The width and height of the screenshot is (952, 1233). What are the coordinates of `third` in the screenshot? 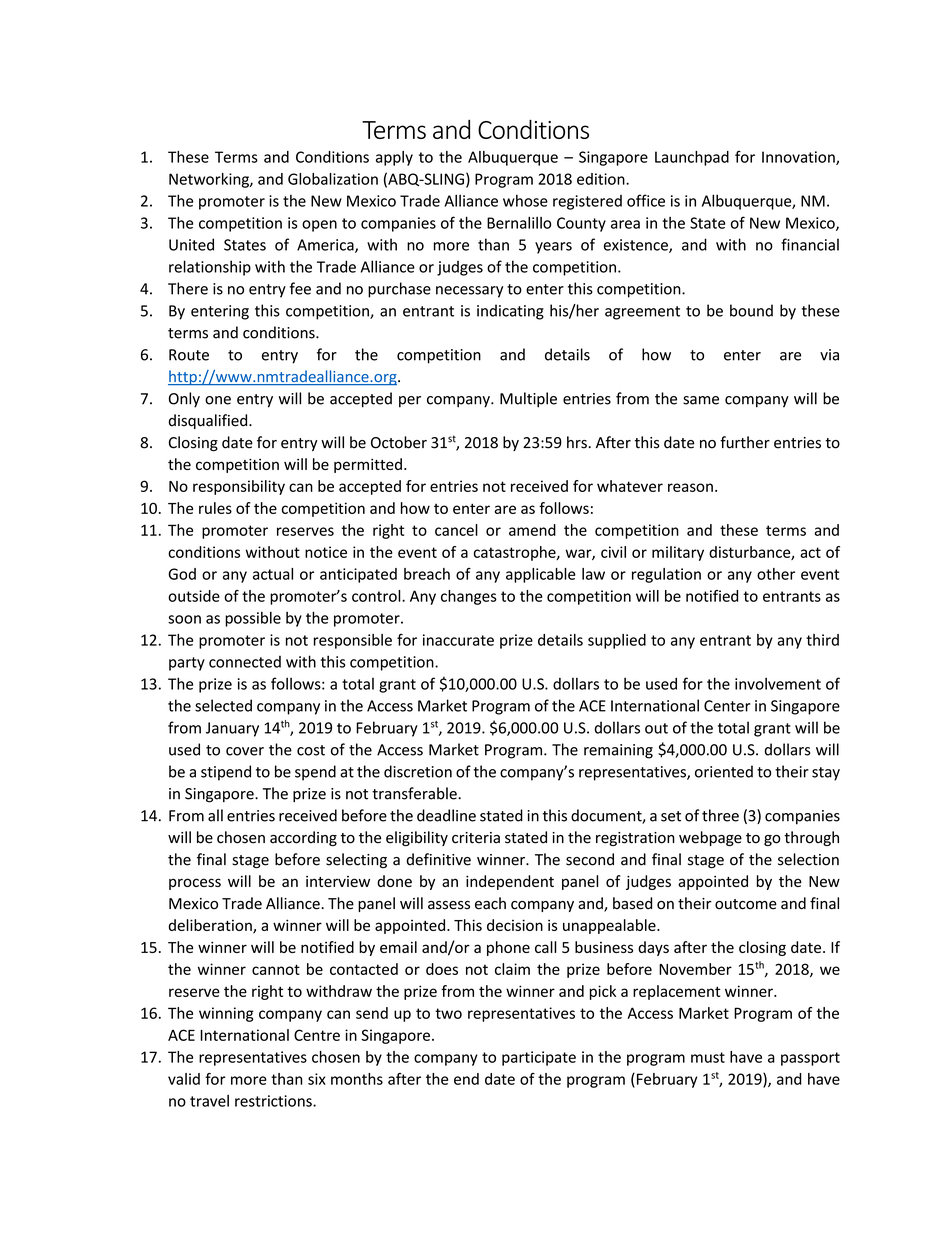 It's located at (822, 640).
